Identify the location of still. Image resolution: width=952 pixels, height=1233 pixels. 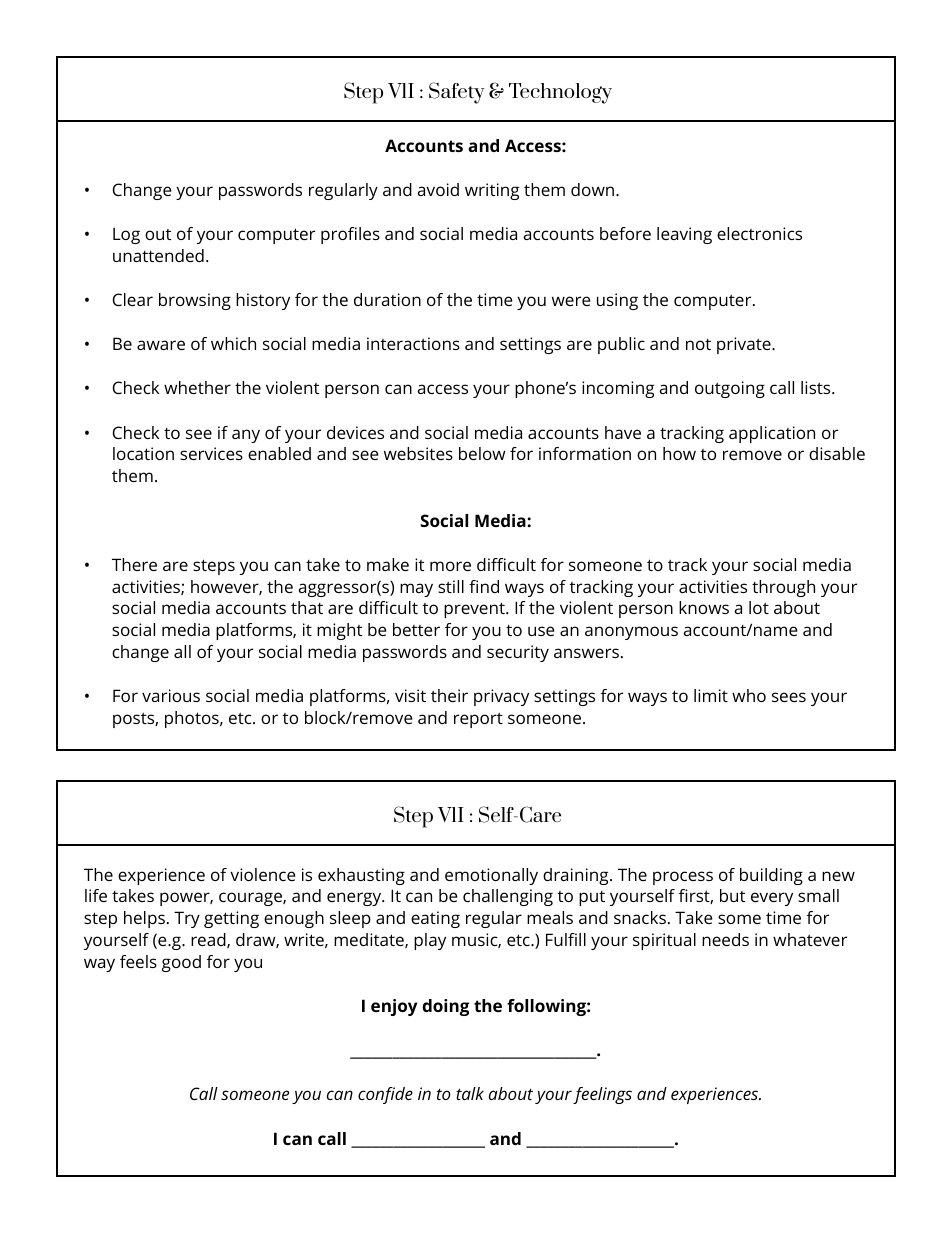
(451, 586).
